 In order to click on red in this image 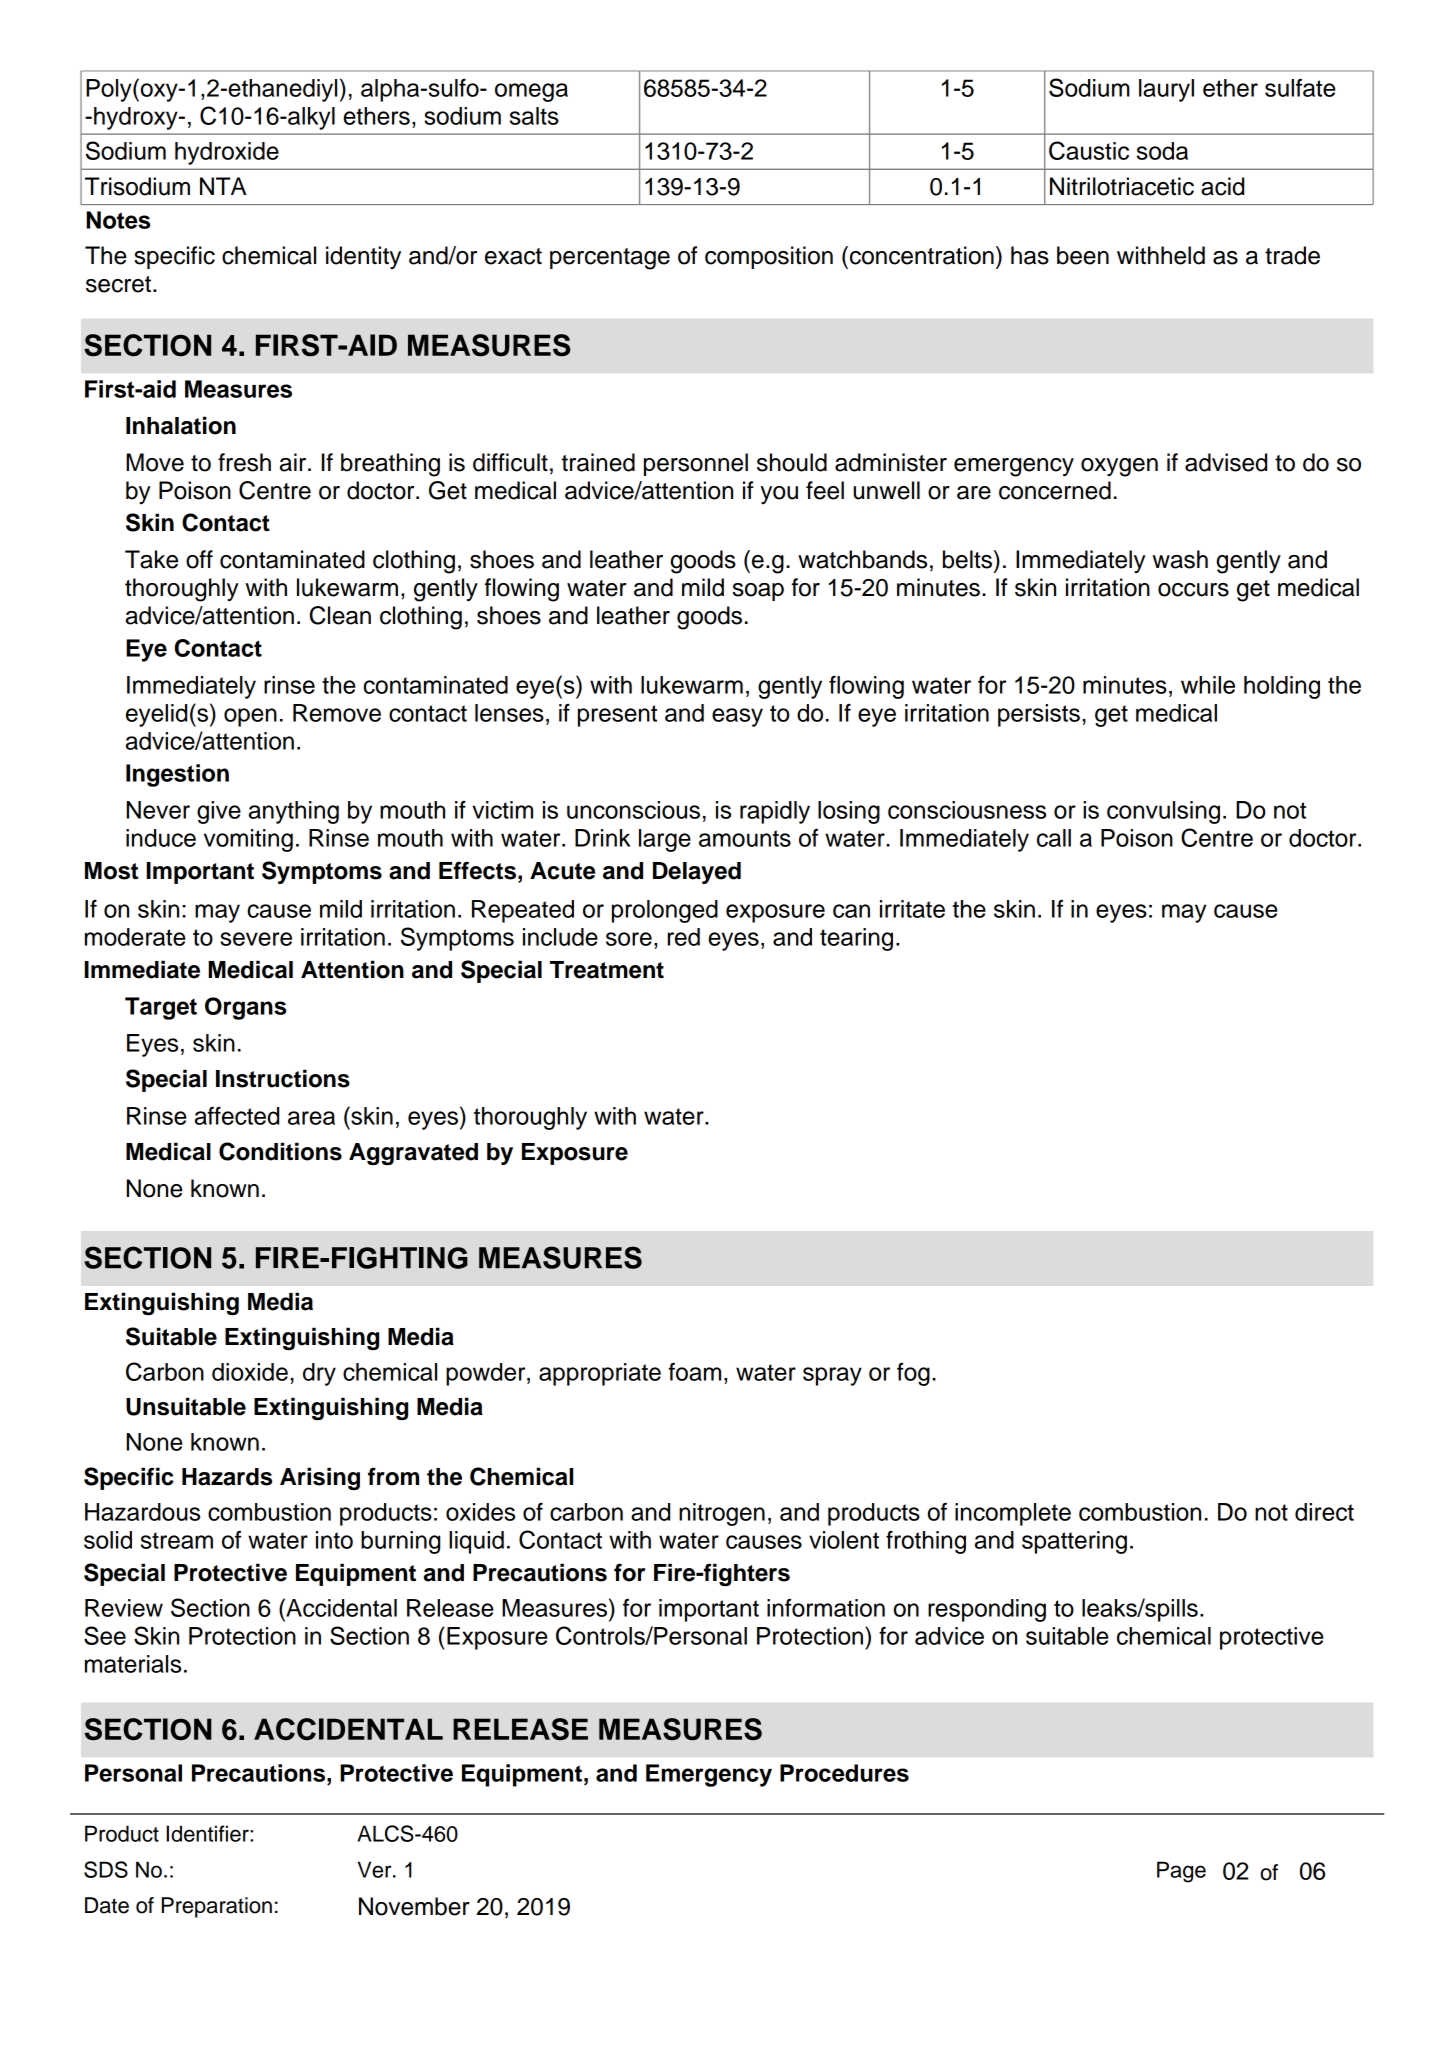, I will do `click(684, 937)`.
